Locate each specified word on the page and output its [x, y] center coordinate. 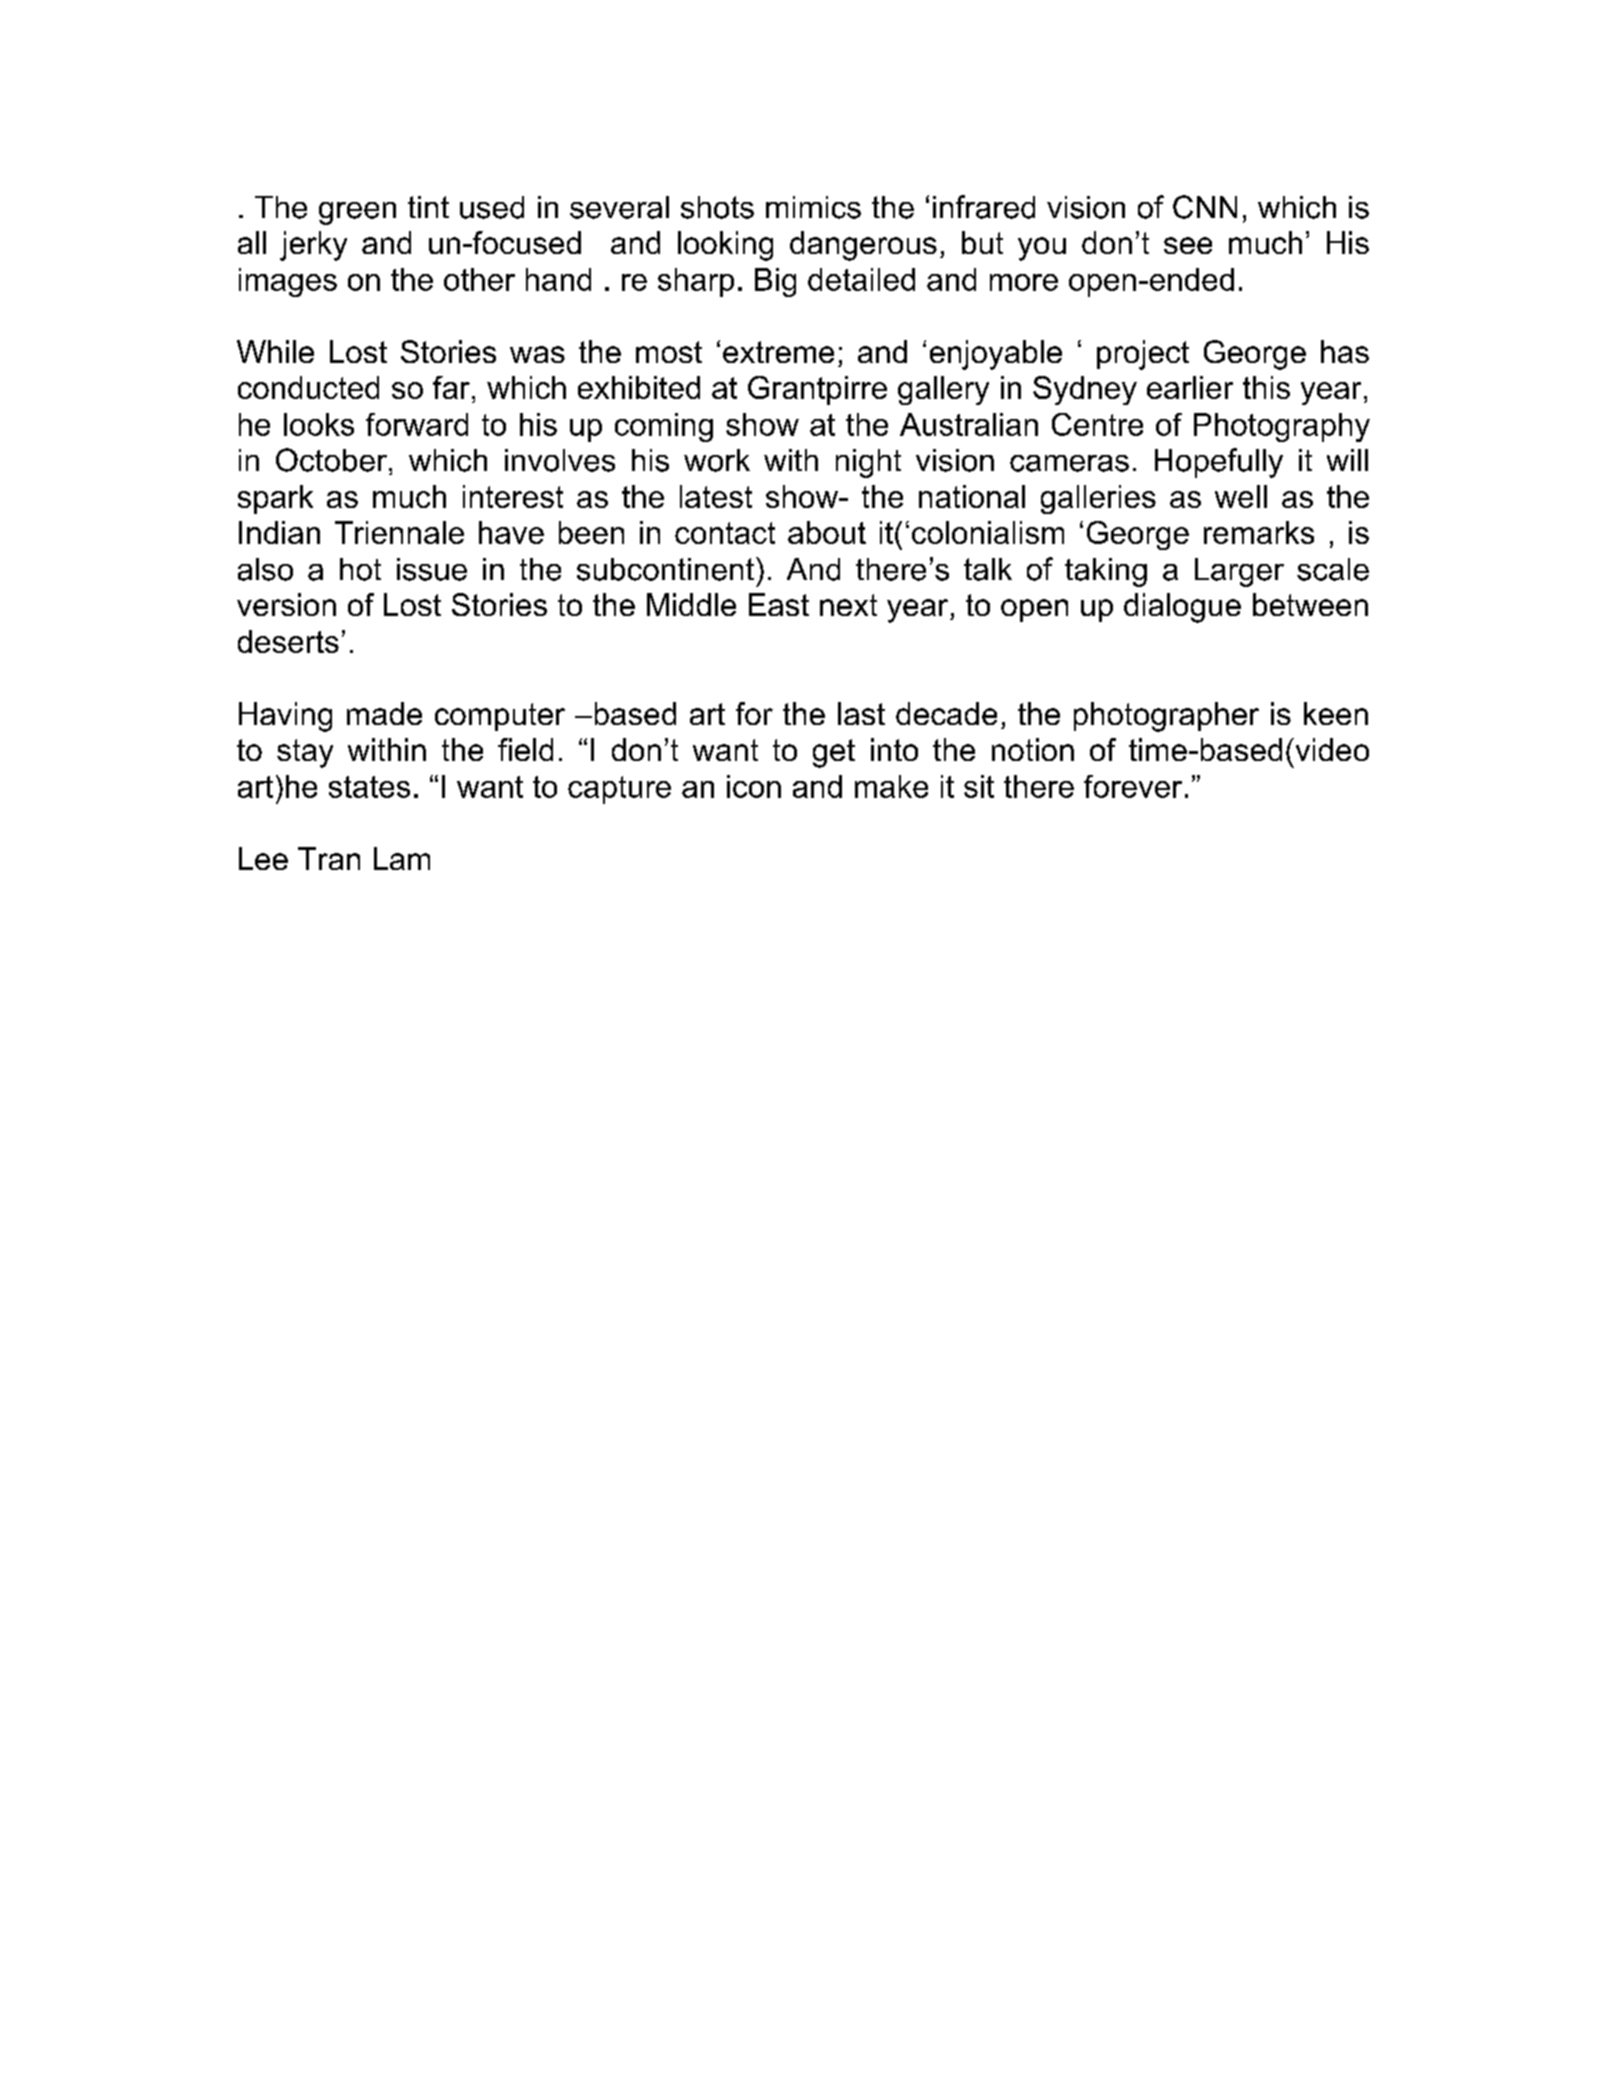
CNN [1205, 207]
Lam [402, 858]
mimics [813, 207]
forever [1133, 786]
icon [754, 786]
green [357, 213]
